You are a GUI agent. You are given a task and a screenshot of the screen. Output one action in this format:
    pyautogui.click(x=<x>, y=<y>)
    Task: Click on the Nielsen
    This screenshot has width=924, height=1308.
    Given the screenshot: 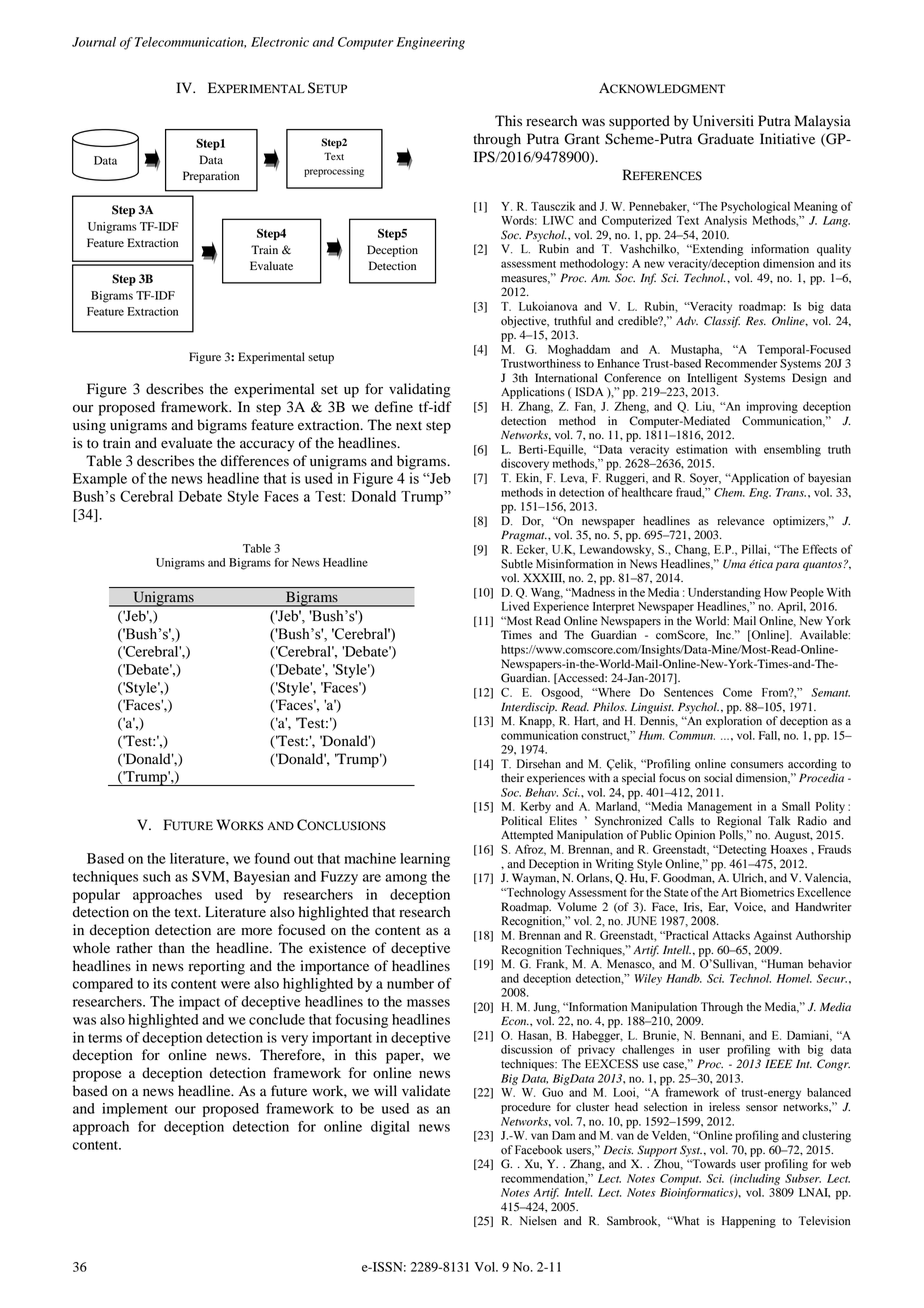 What is the action you would take?
    pyautogui.click(x=538, y=1221)
